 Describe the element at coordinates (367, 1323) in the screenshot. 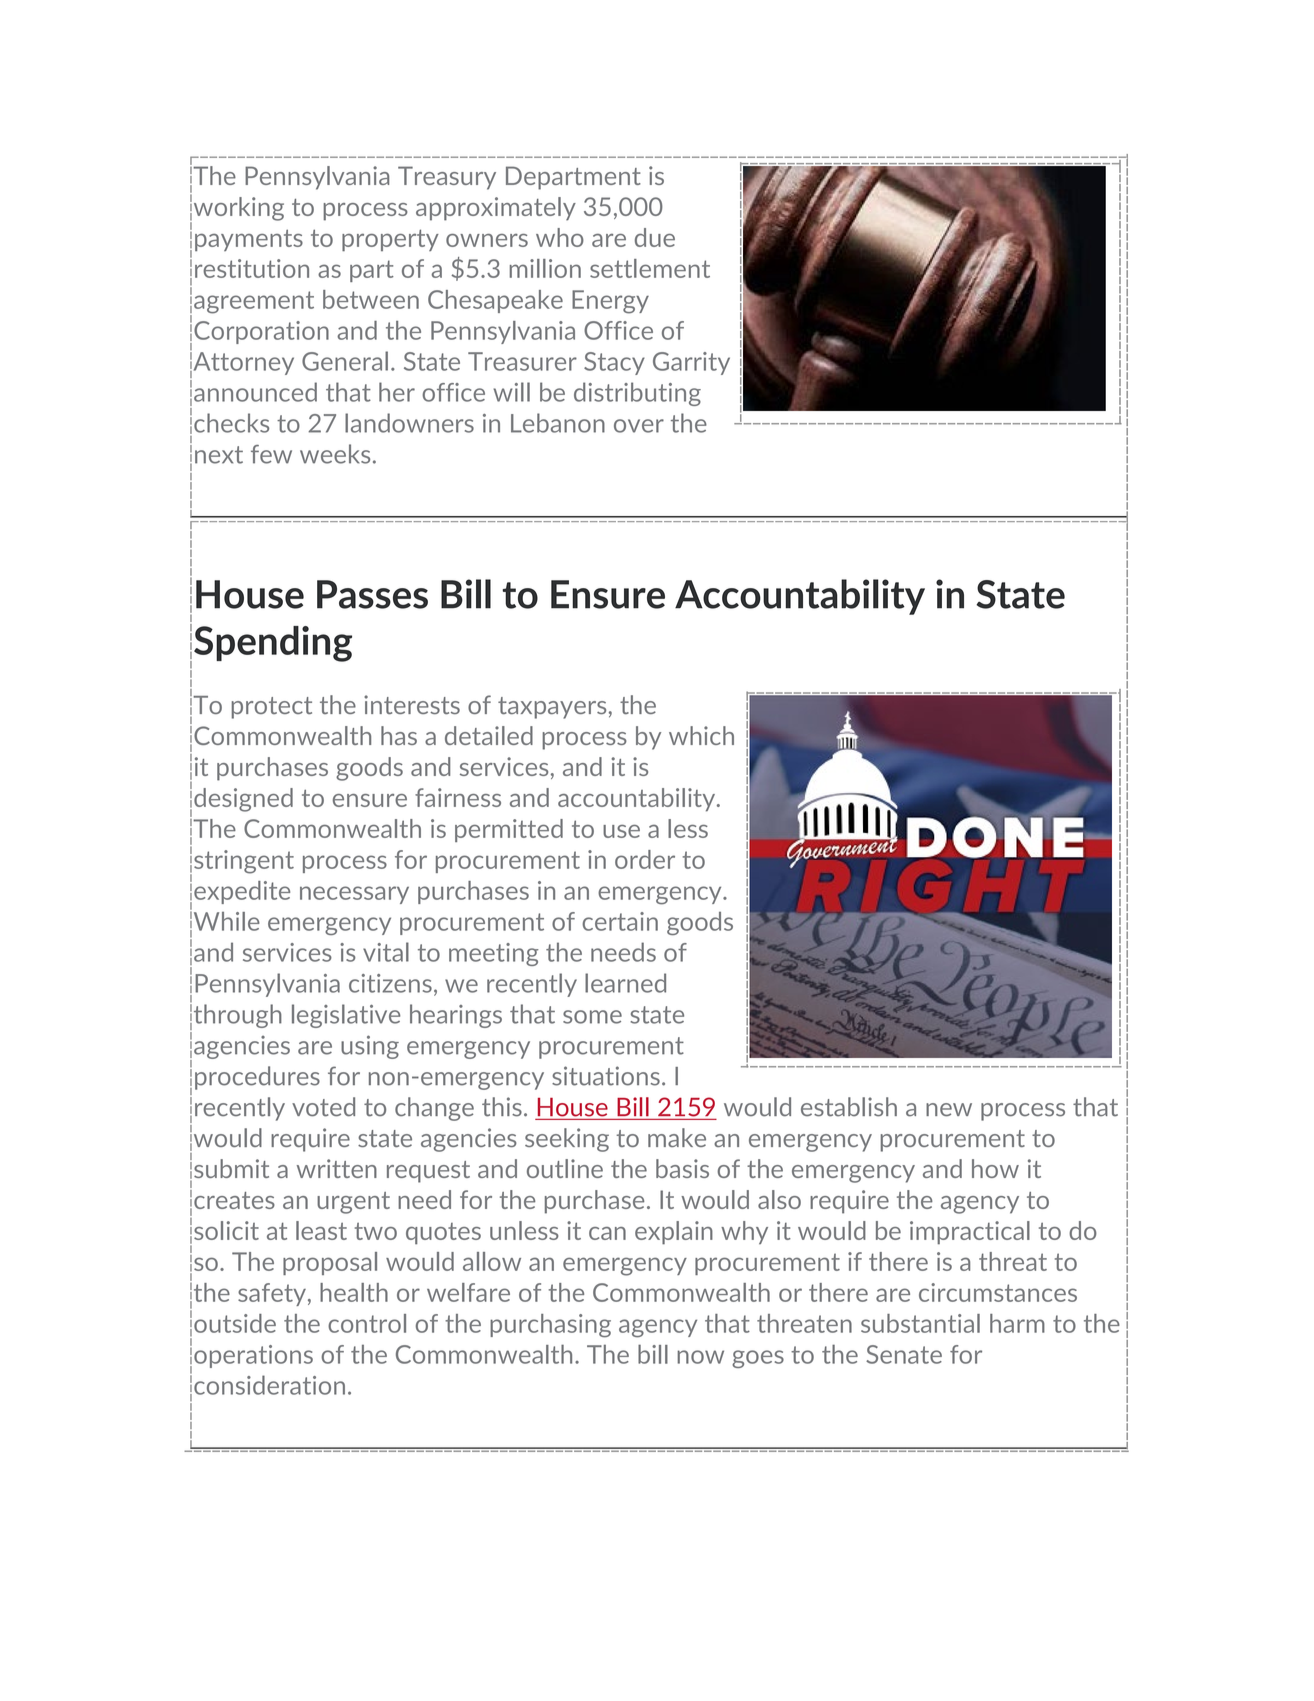

I see `control` at that location.
